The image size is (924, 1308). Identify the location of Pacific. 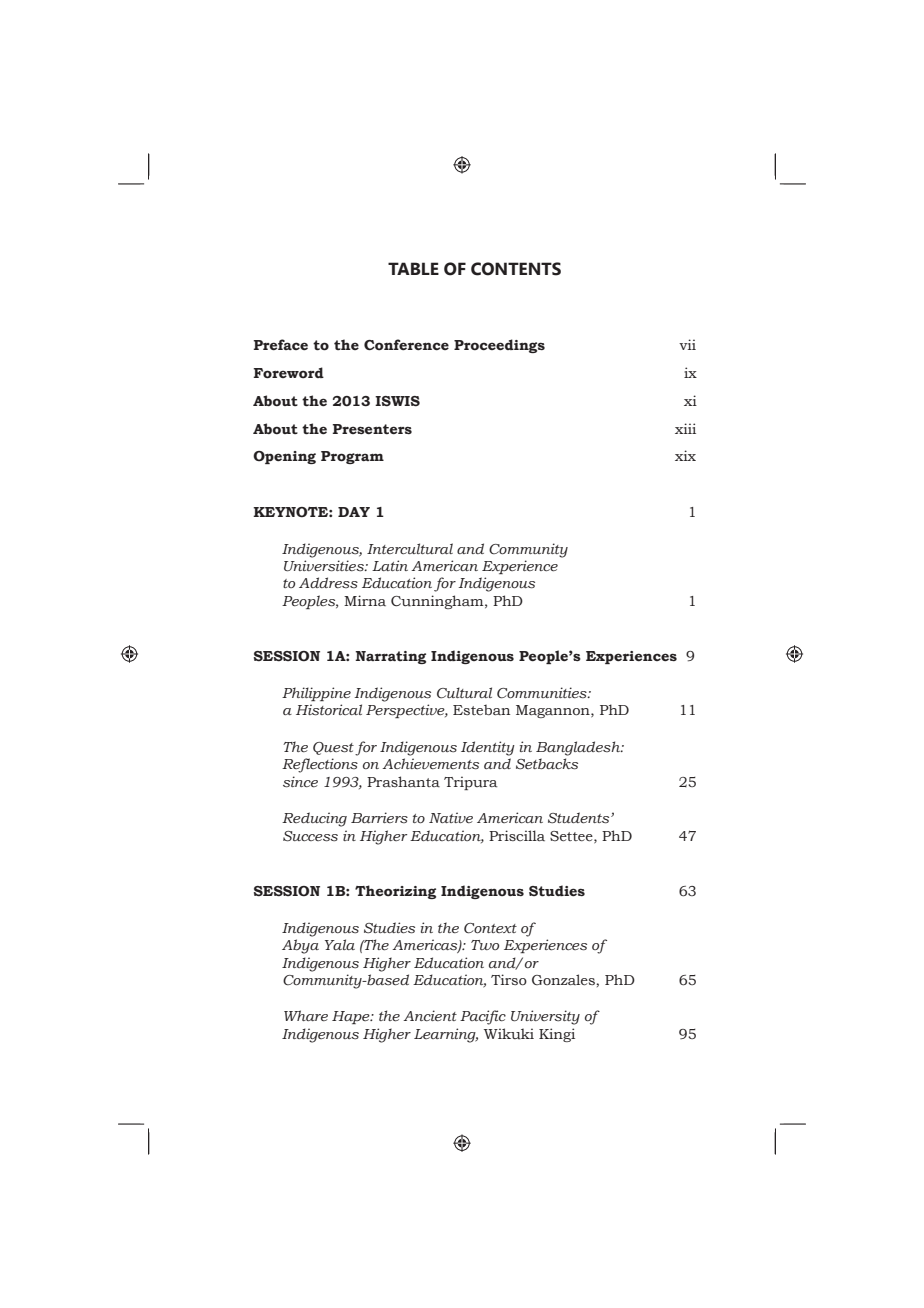
(483, 1017).
